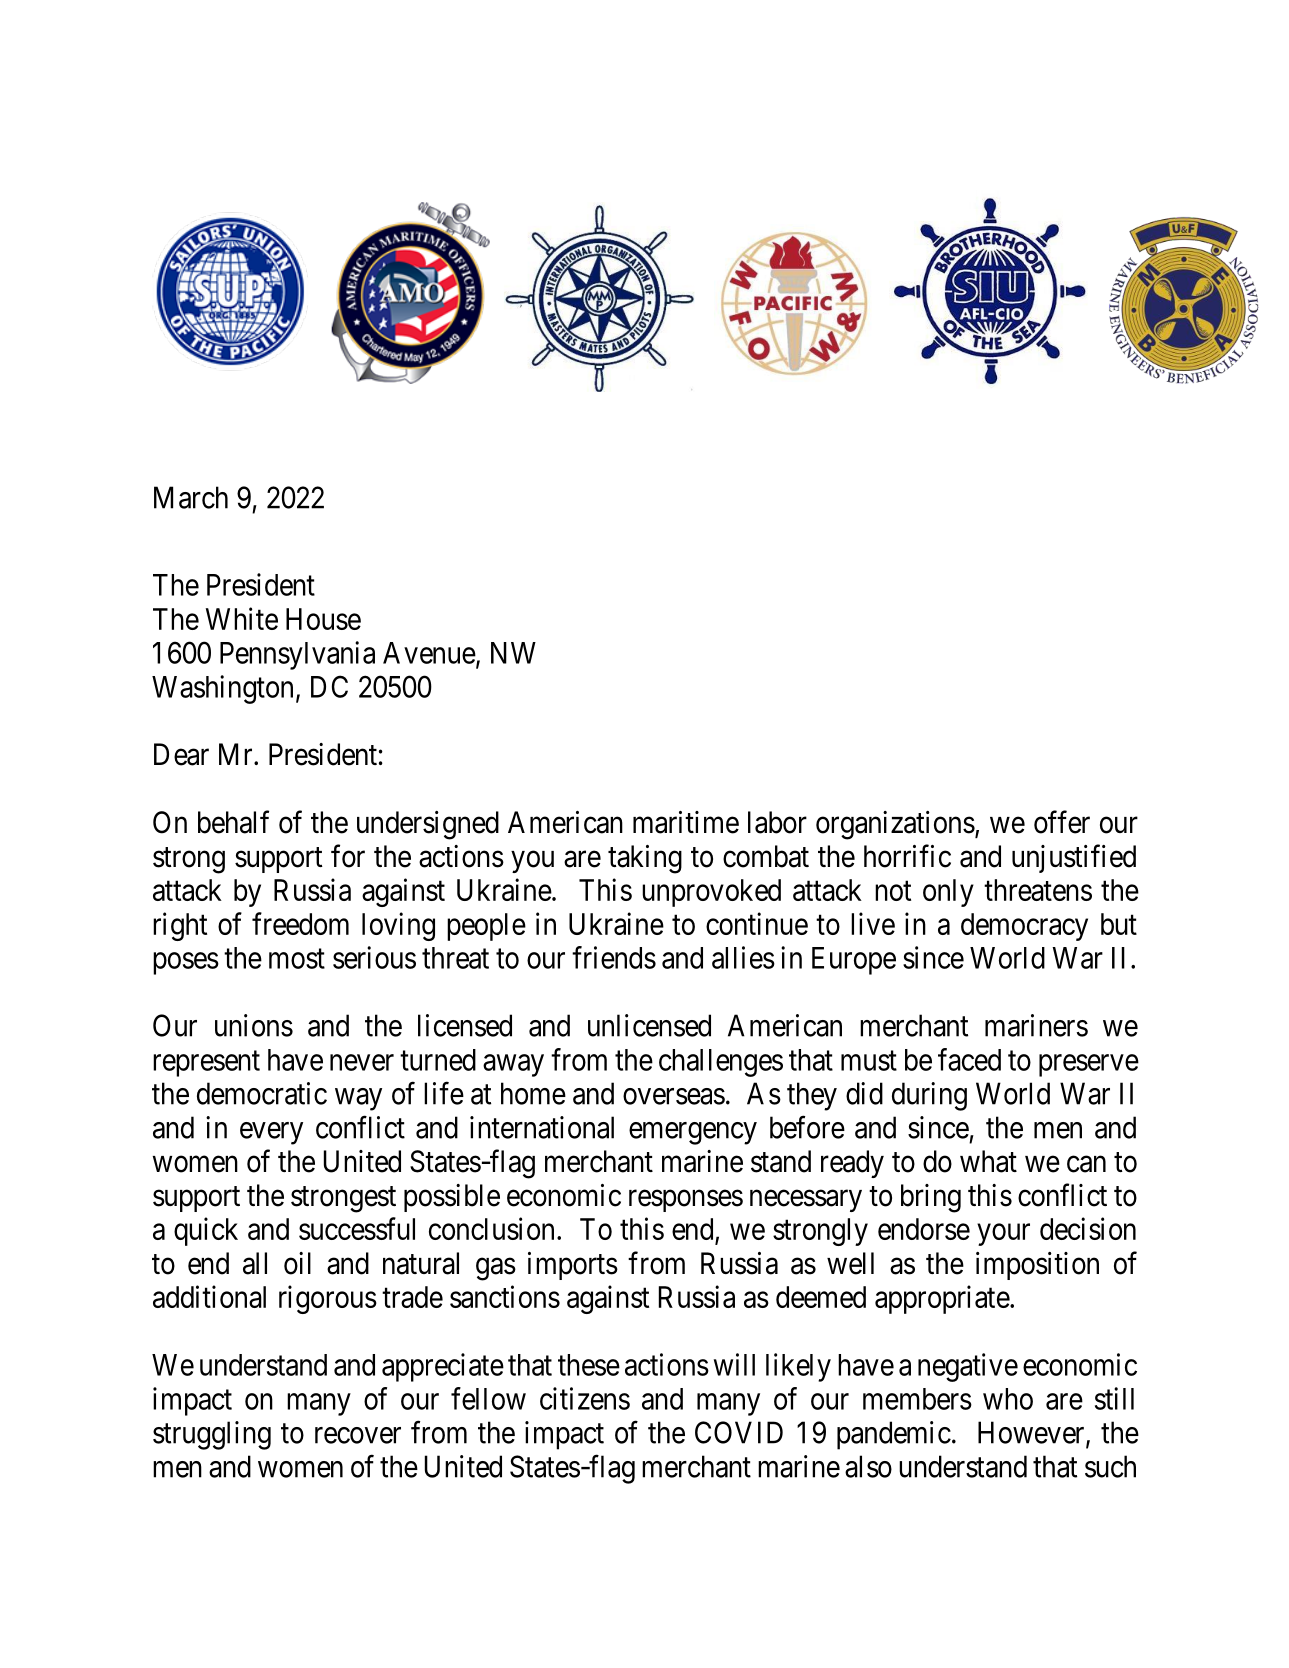 The height and width of the document is (1668, 1289). I want to click on recover, so click(358, 1435).
